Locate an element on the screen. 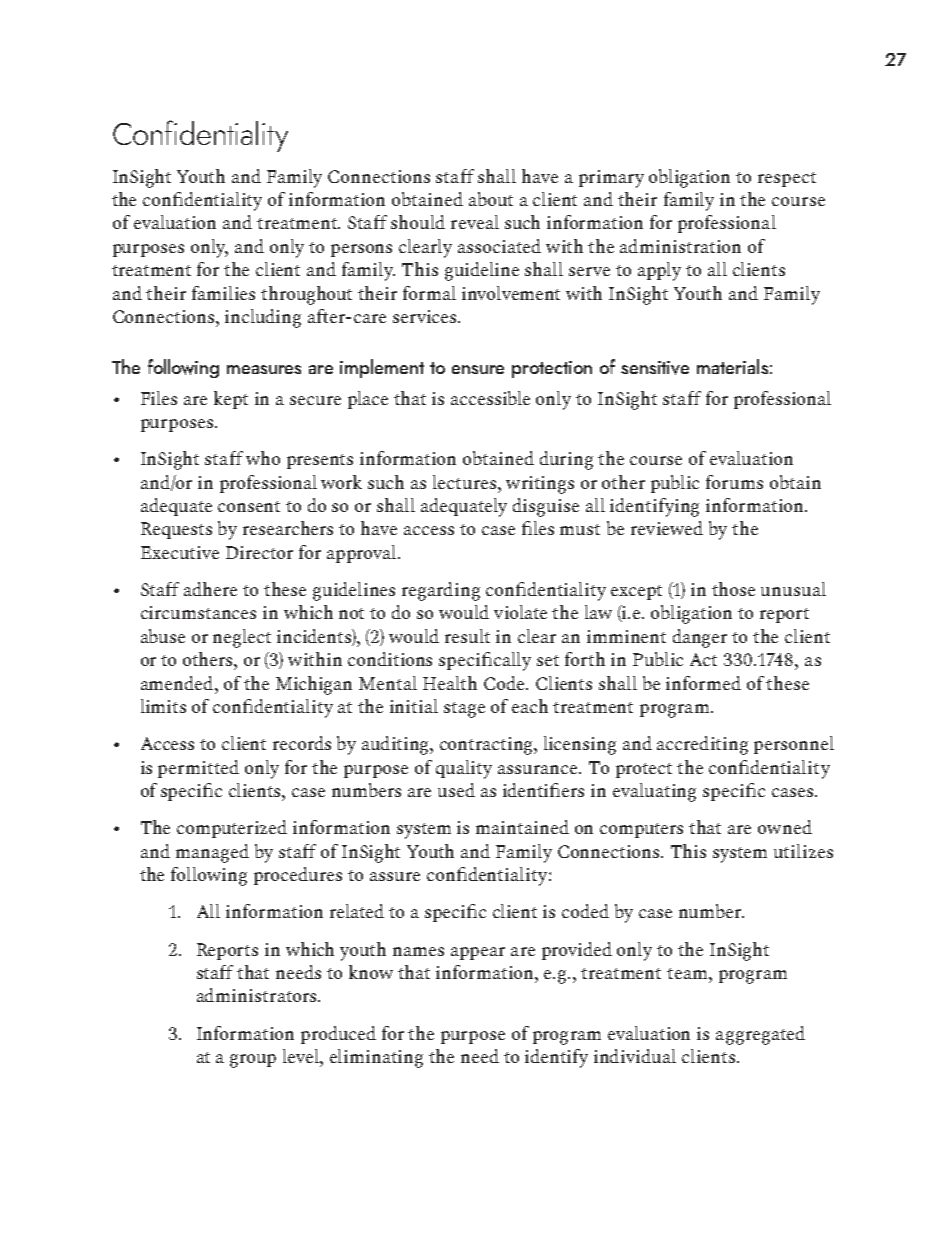 This screenshot has width=952, height=1233. consent is located at coordinates (249, 506).
